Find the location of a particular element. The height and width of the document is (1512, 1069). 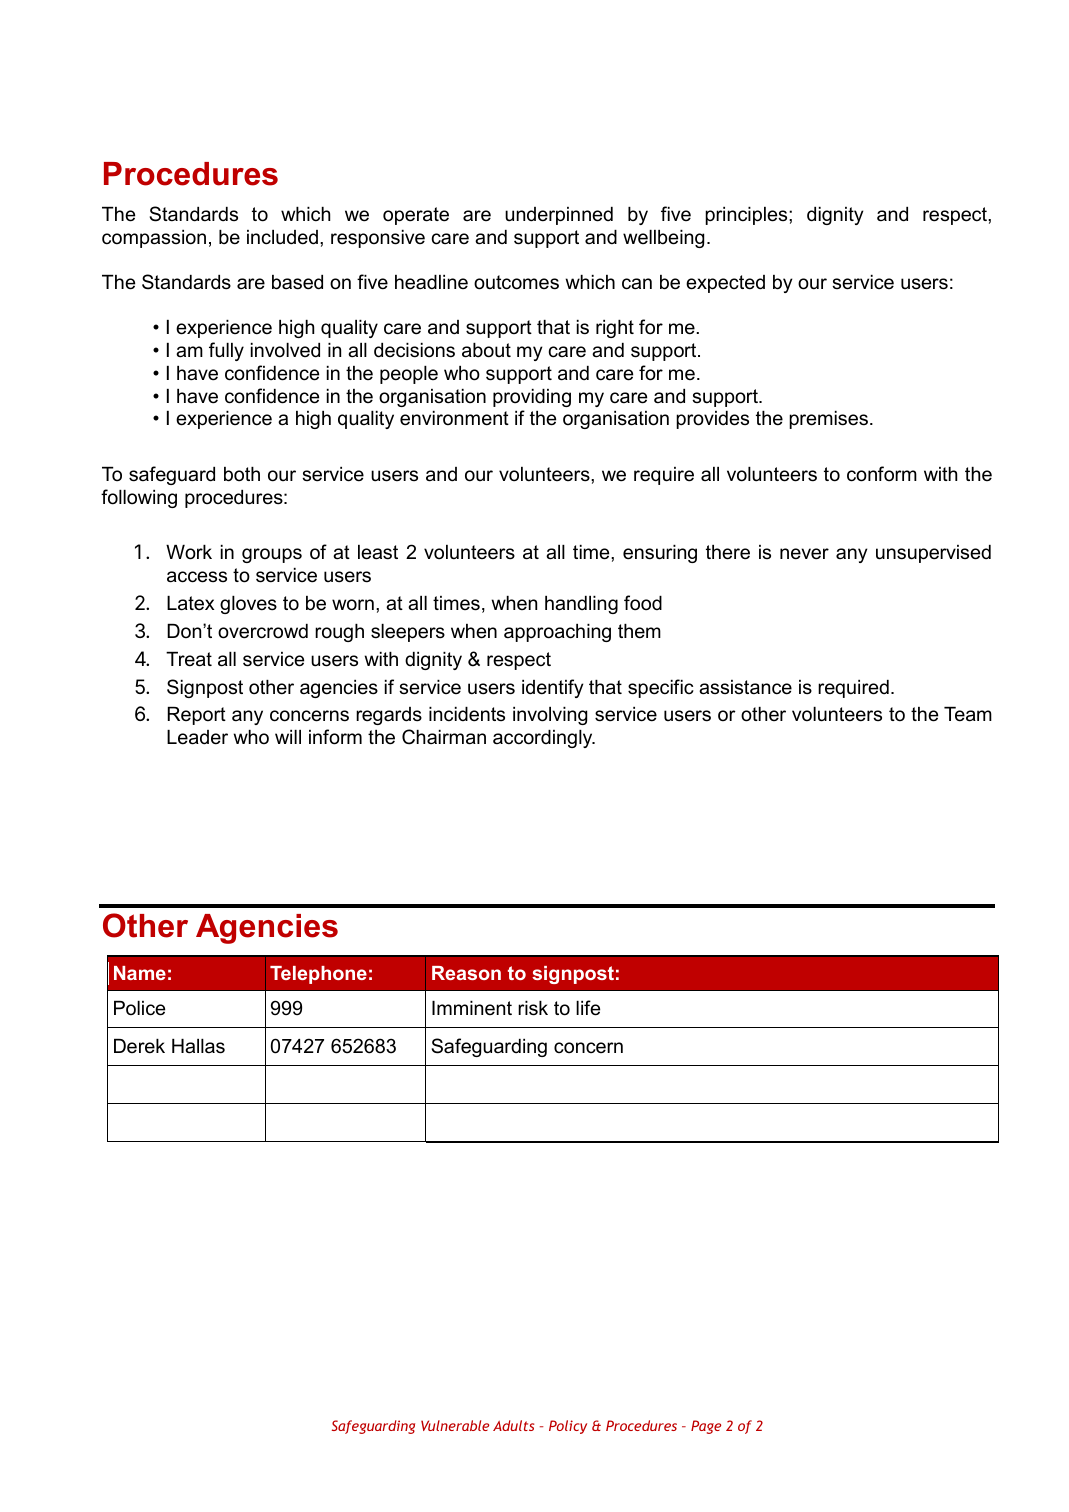

Page is located at coordinates (706, 1427).
